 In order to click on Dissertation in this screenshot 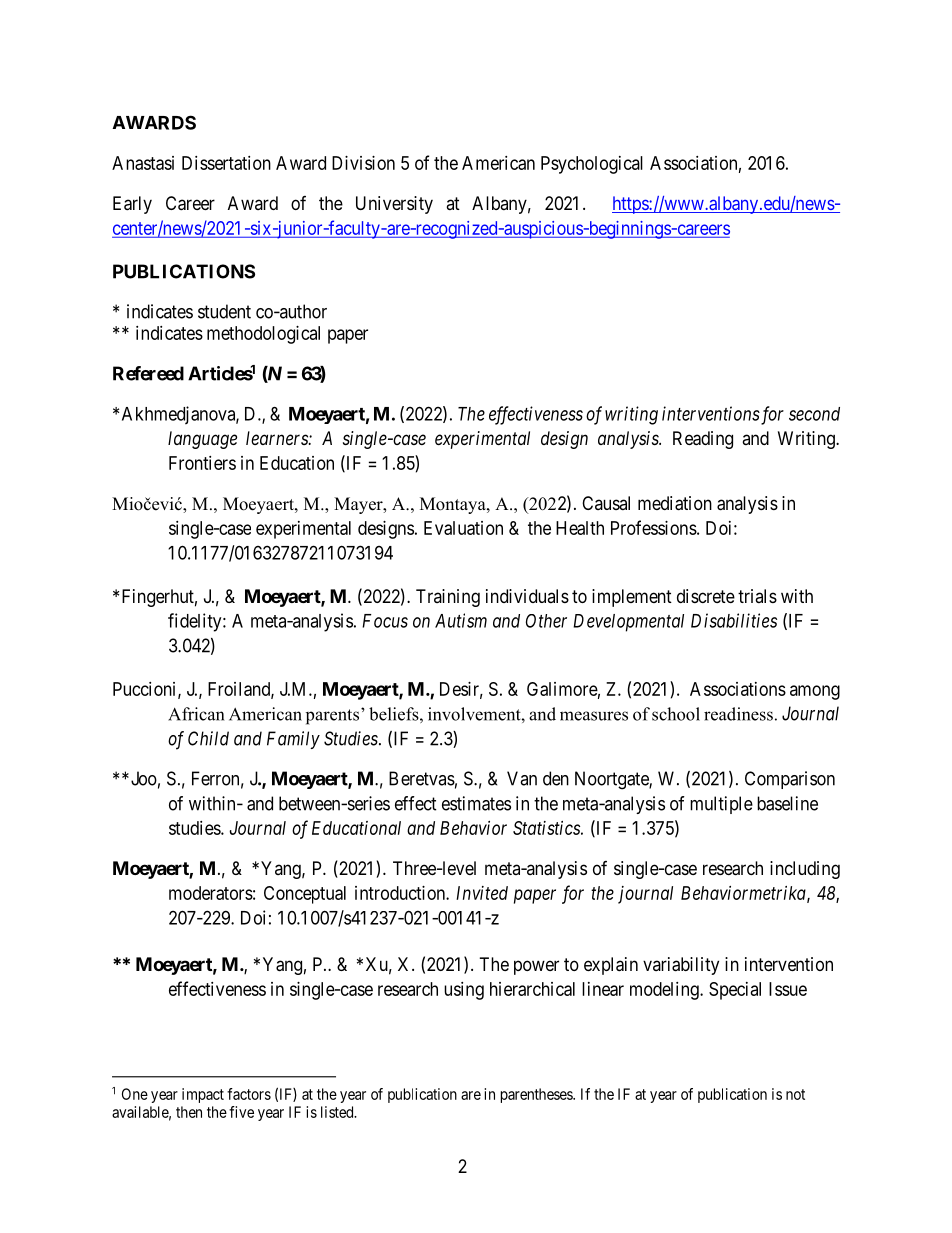, I will do `click(226, 163)`.
